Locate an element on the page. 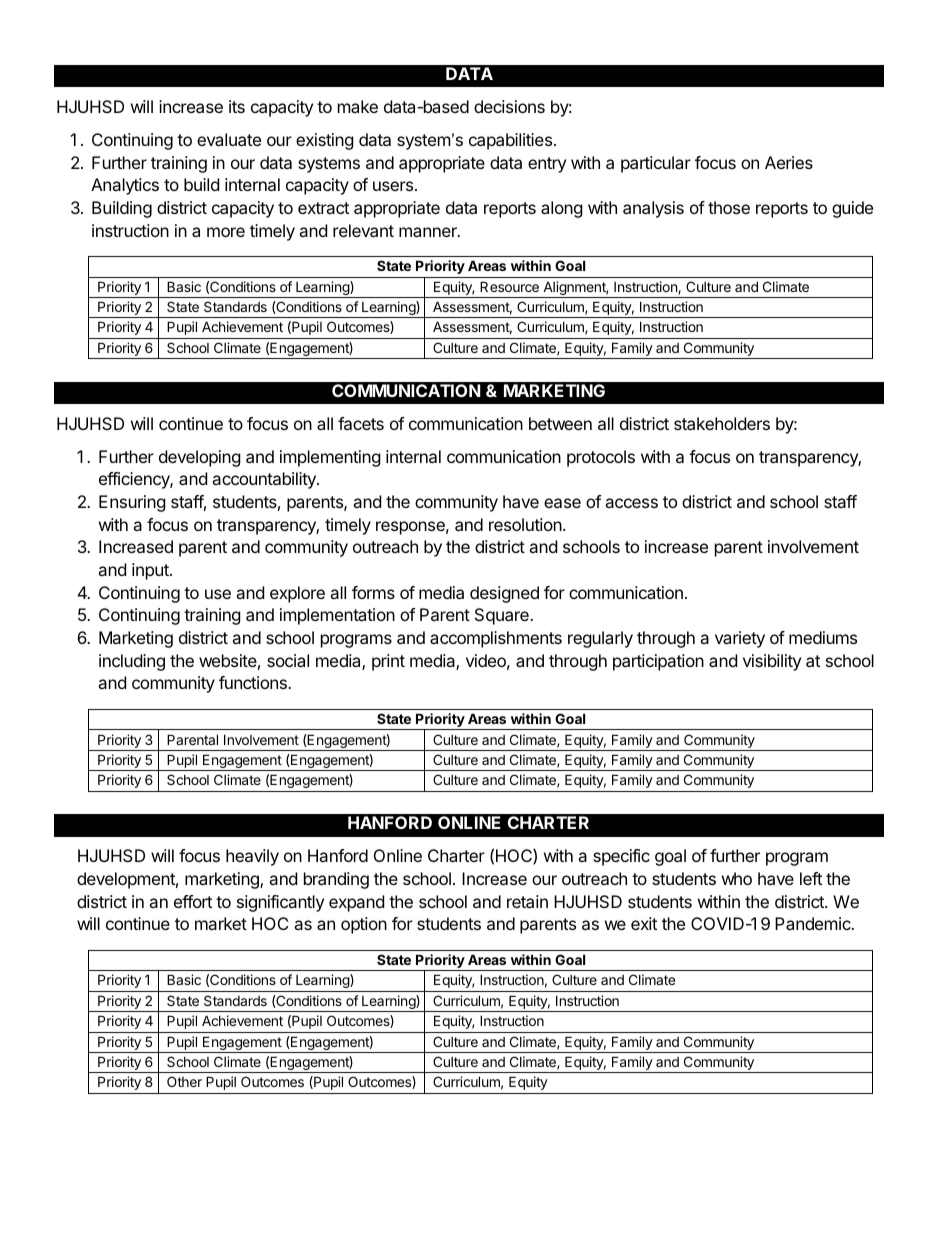 Image resolution: width=952 pixels, height=1233 pixels. between is located at coordinates (560, 423).
